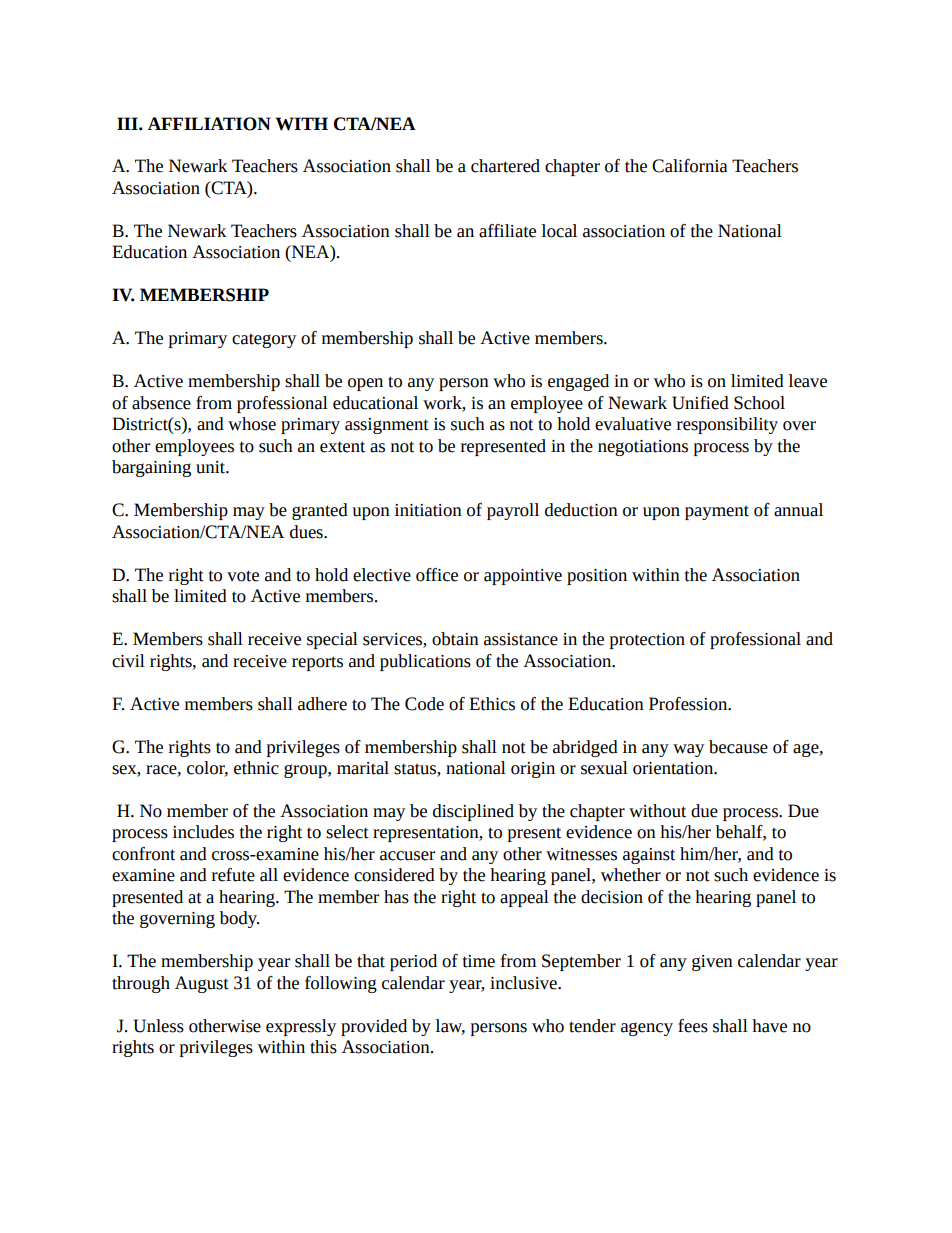 The width and height of the image is (952, 1233). What do you see at coordinates (256, 768) in the image?
I see `ethnic` at bounding box center [256, 768].
